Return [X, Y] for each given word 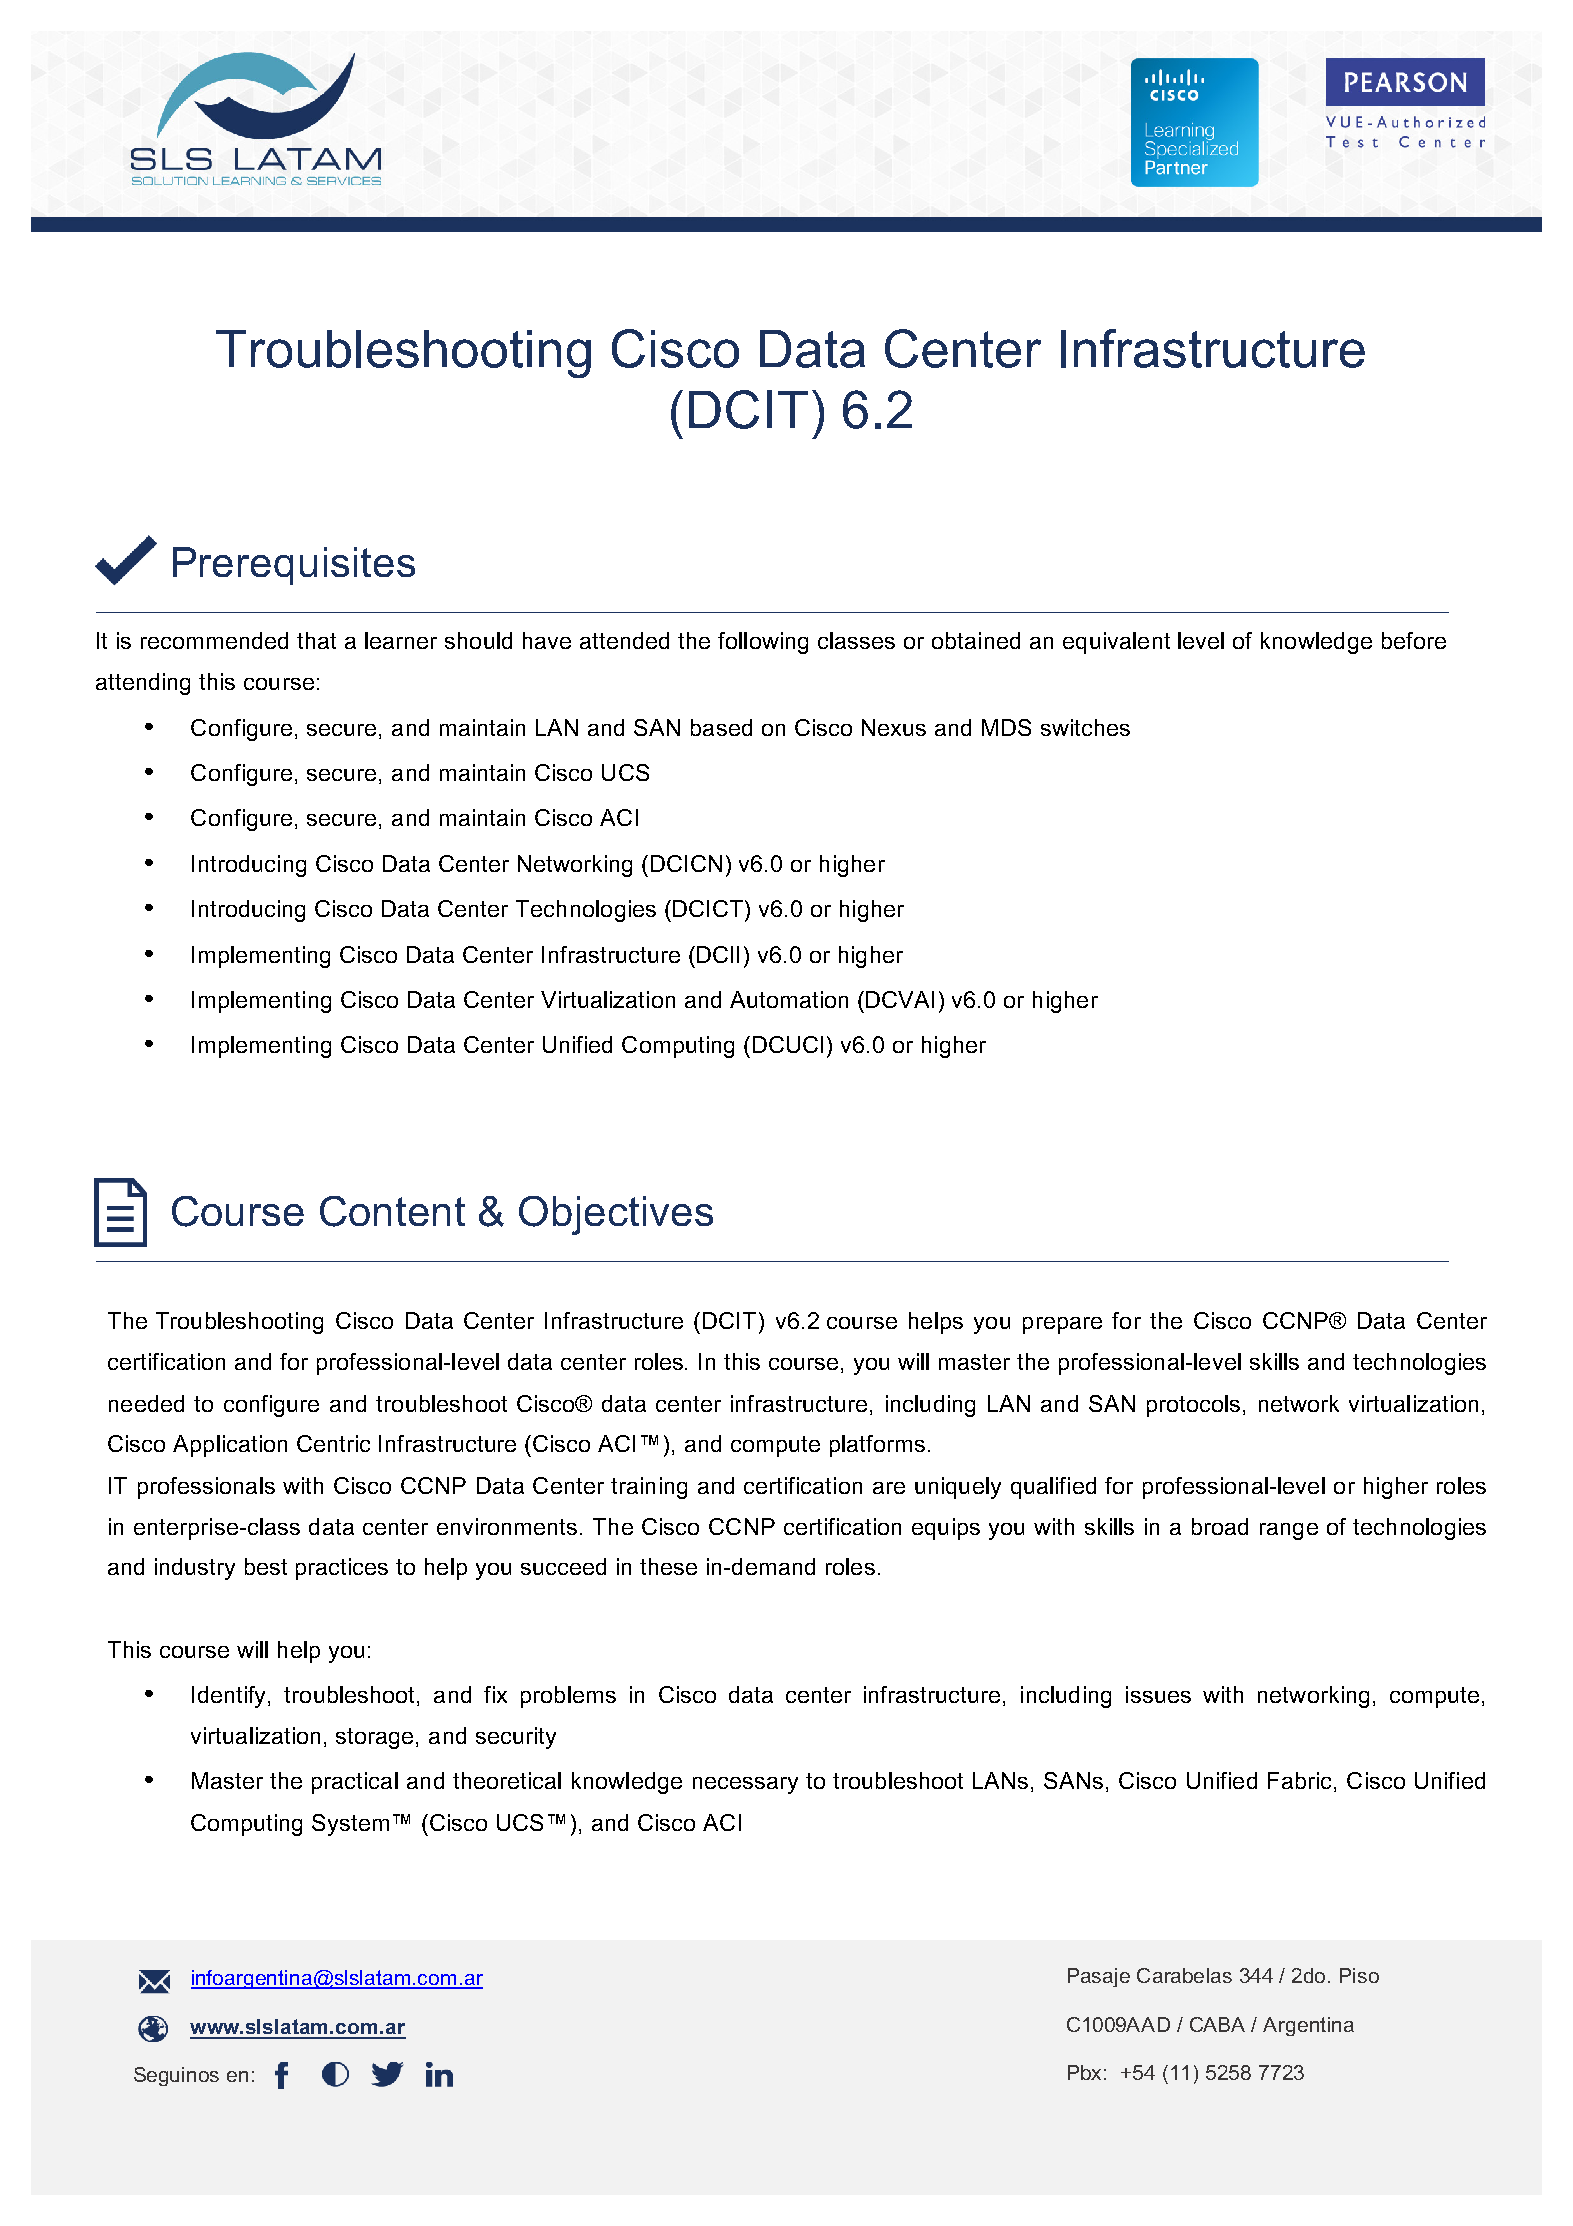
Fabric [1301, 1782]
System [350, 1825]
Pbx [1084, 2072]
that [316, 640]
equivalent [1116, 643]
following [763, 643]
